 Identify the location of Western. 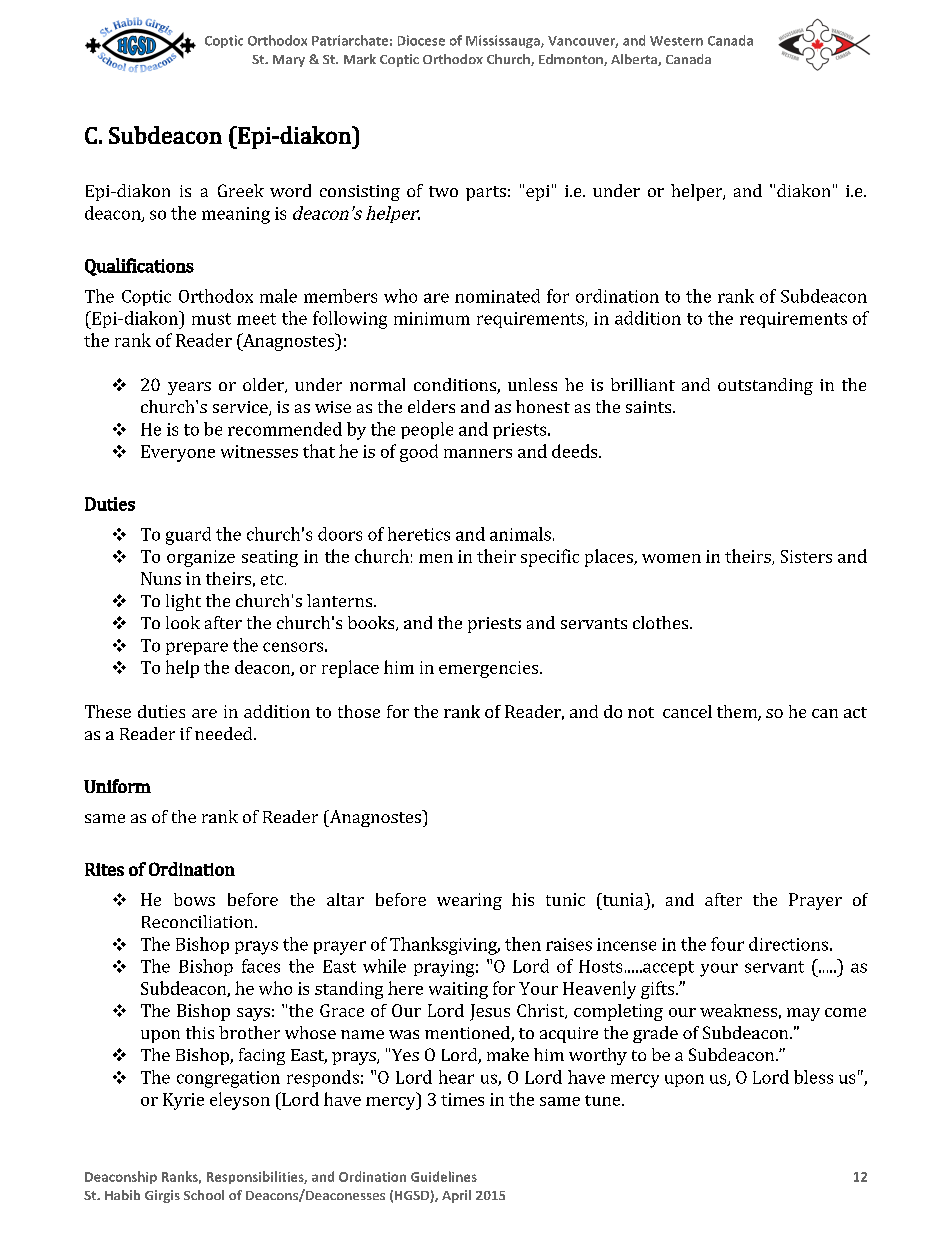
(676, 41).
